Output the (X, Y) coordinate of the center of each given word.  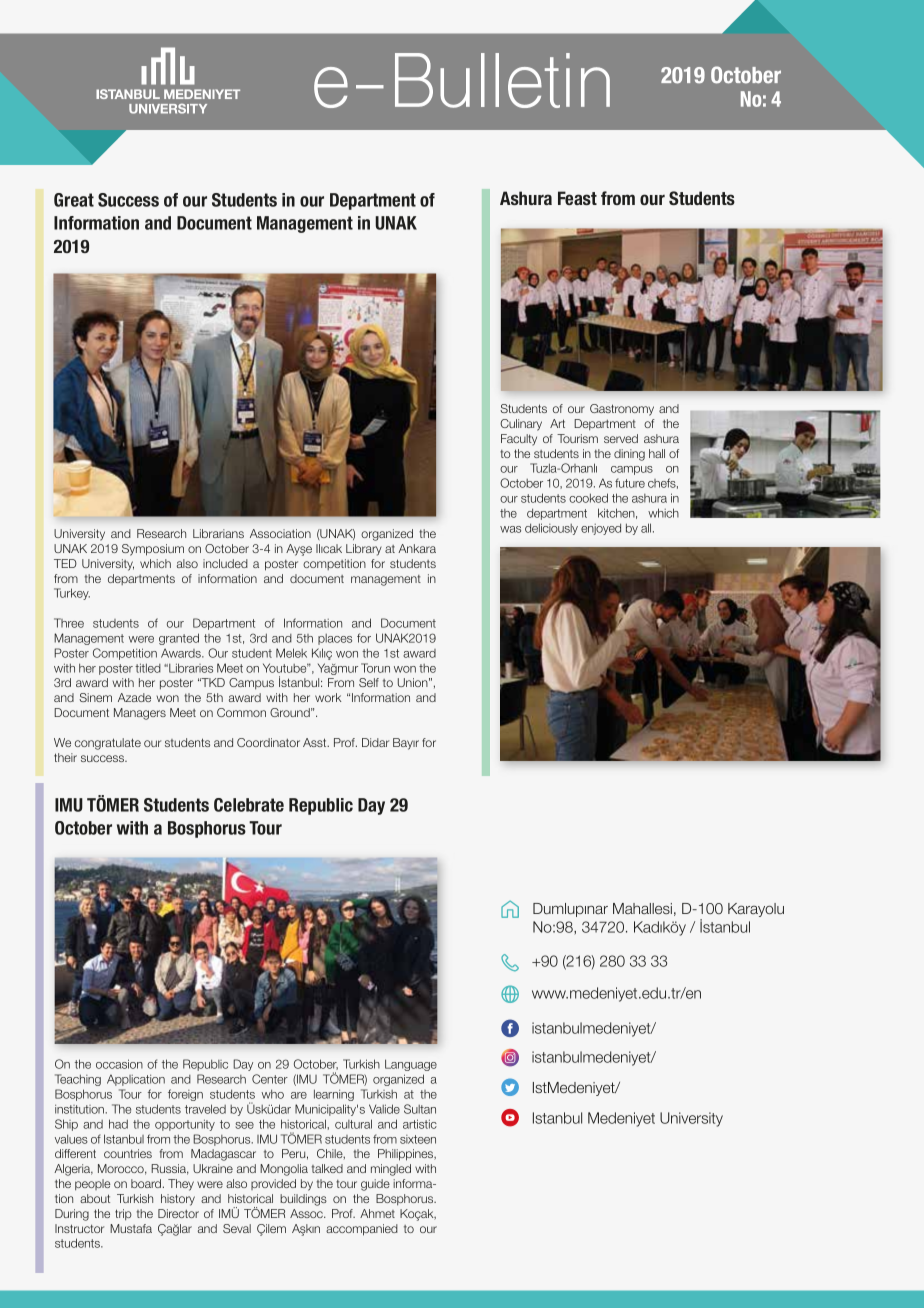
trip (123, 1215)
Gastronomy (622, 410)
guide (375, 1185)
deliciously (551, 529)
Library (364, 550)
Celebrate (249, 805)
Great (74, 200)
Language (411, 1065)
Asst (316, 742)
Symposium (153, 550)
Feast (577, 198)
